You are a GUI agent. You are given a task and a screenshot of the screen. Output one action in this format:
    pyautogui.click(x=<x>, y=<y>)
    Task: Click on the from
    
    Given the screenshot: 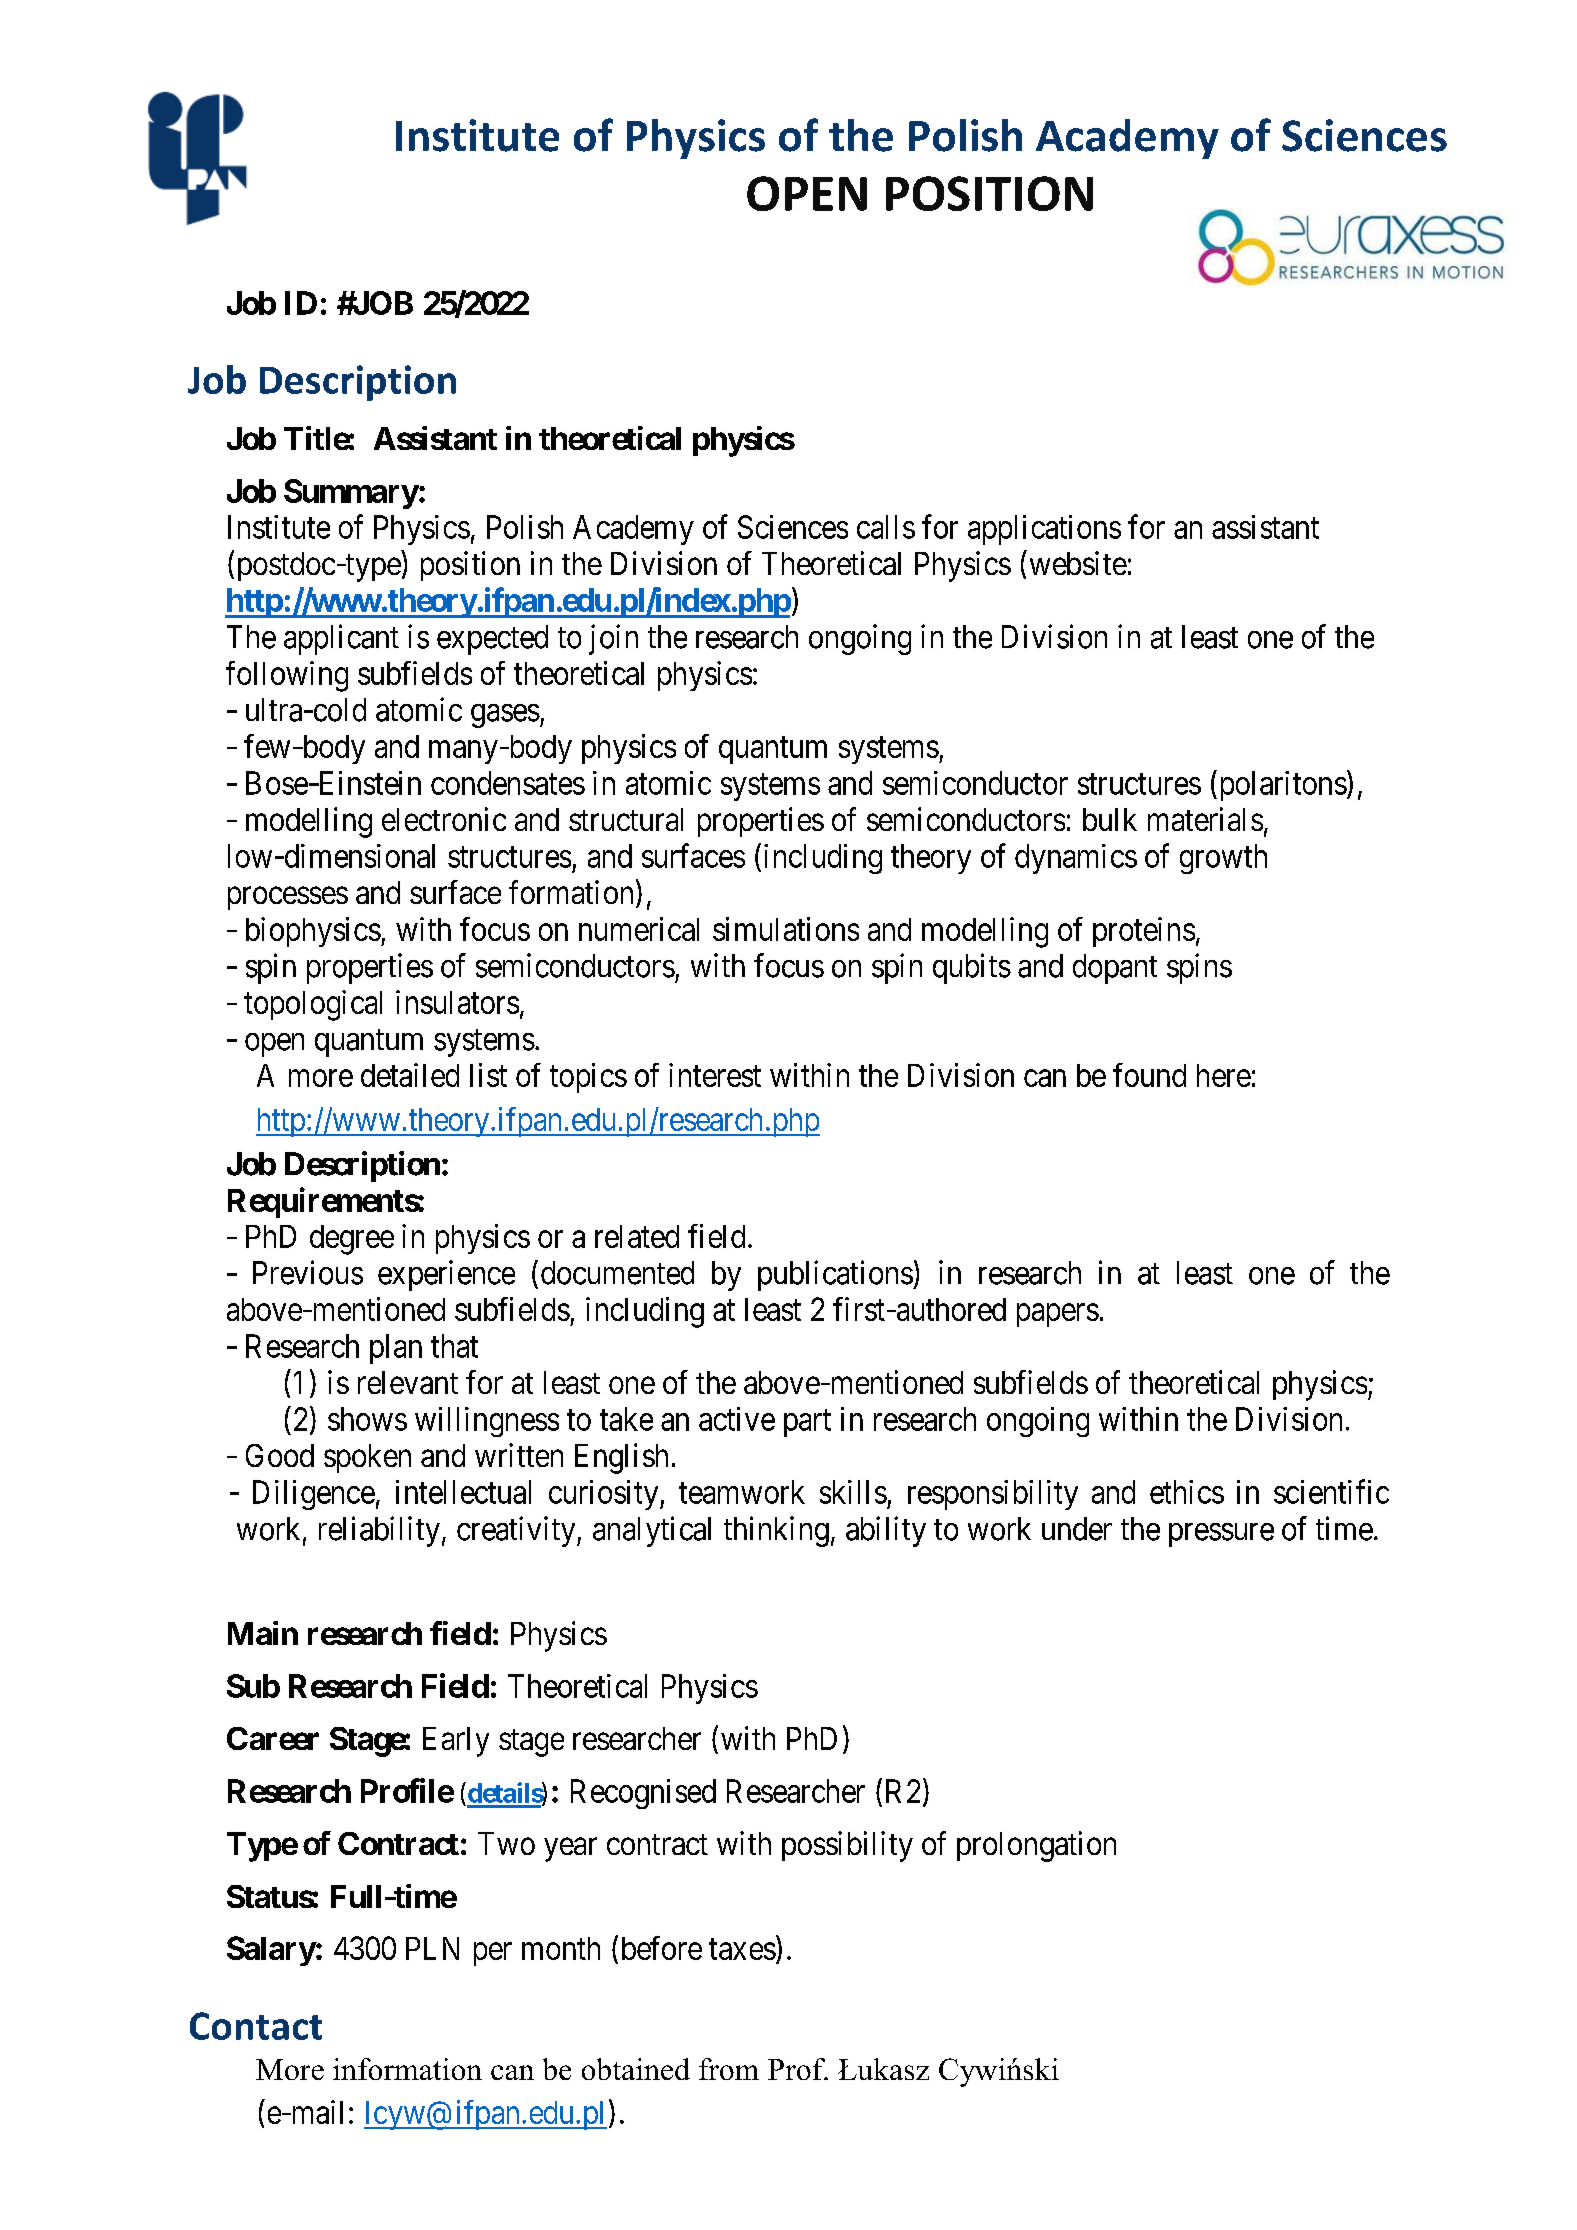 What is the action you would take?
    pyautogui.click(x=729, y=2069)
